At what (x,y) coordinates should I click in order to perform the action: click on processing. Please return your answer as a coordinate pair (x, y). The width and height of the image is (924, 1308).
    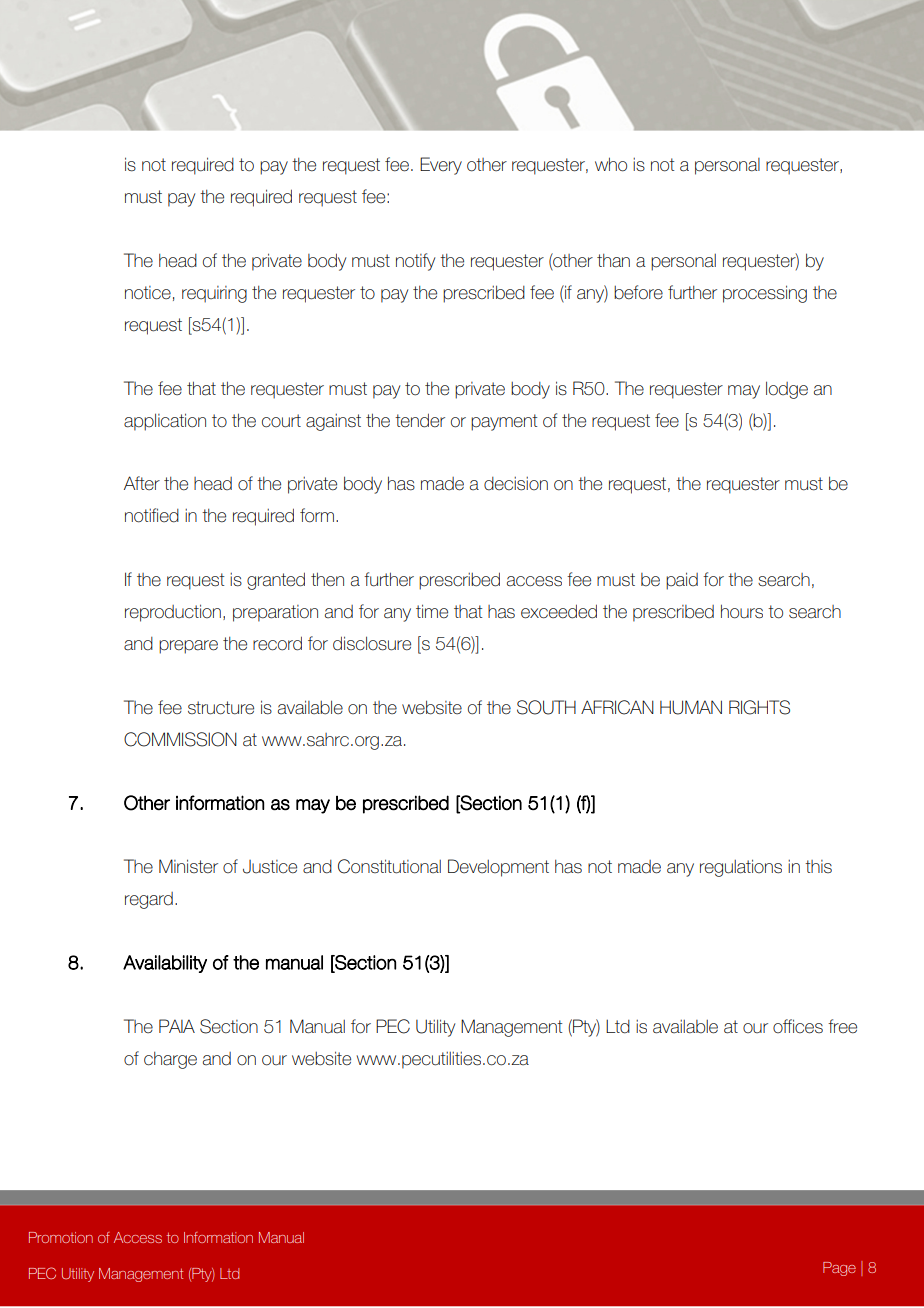
    Looking at the image, I should click on (765, 294).
